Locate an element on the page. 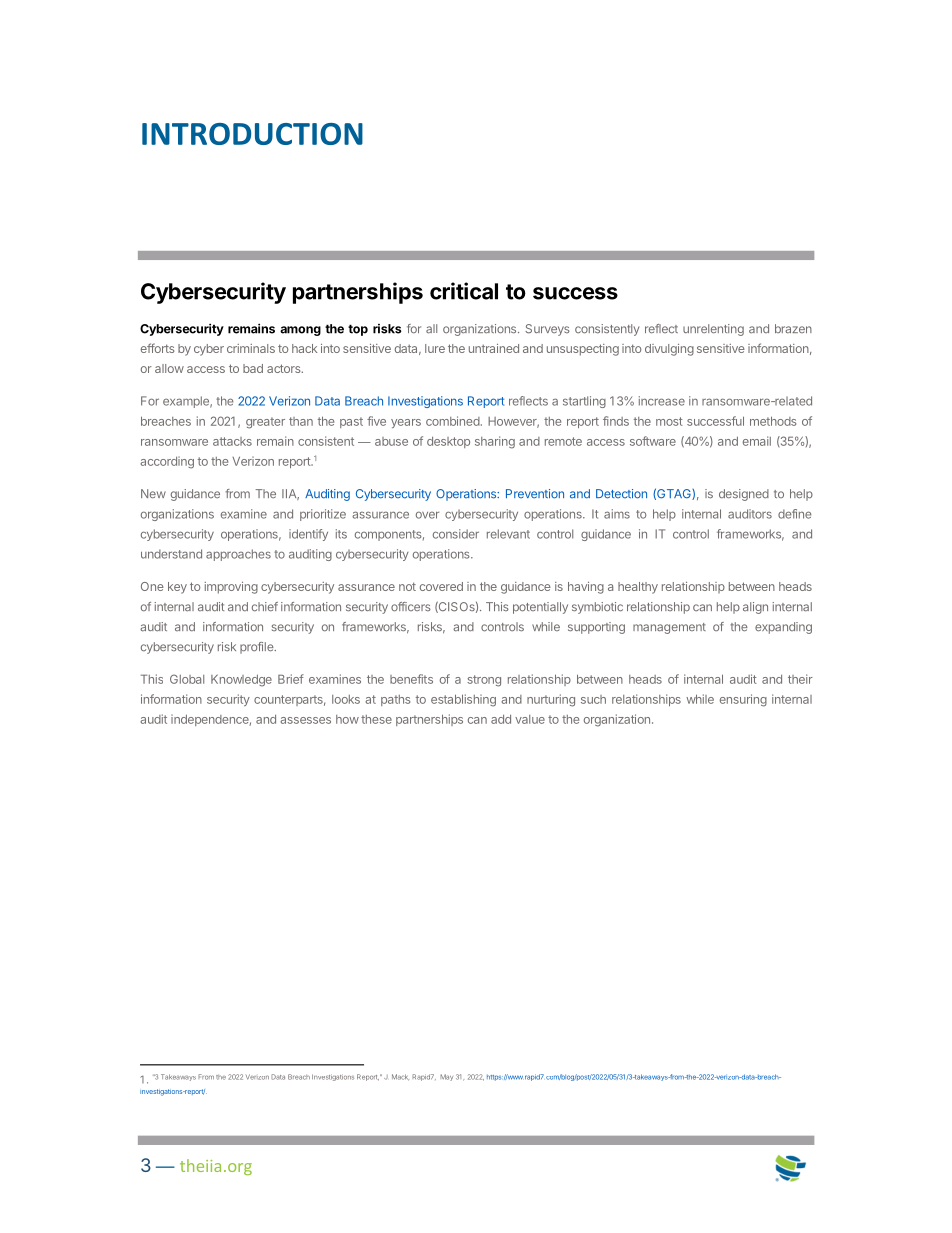  improving is located at coordinates (231, 588).
